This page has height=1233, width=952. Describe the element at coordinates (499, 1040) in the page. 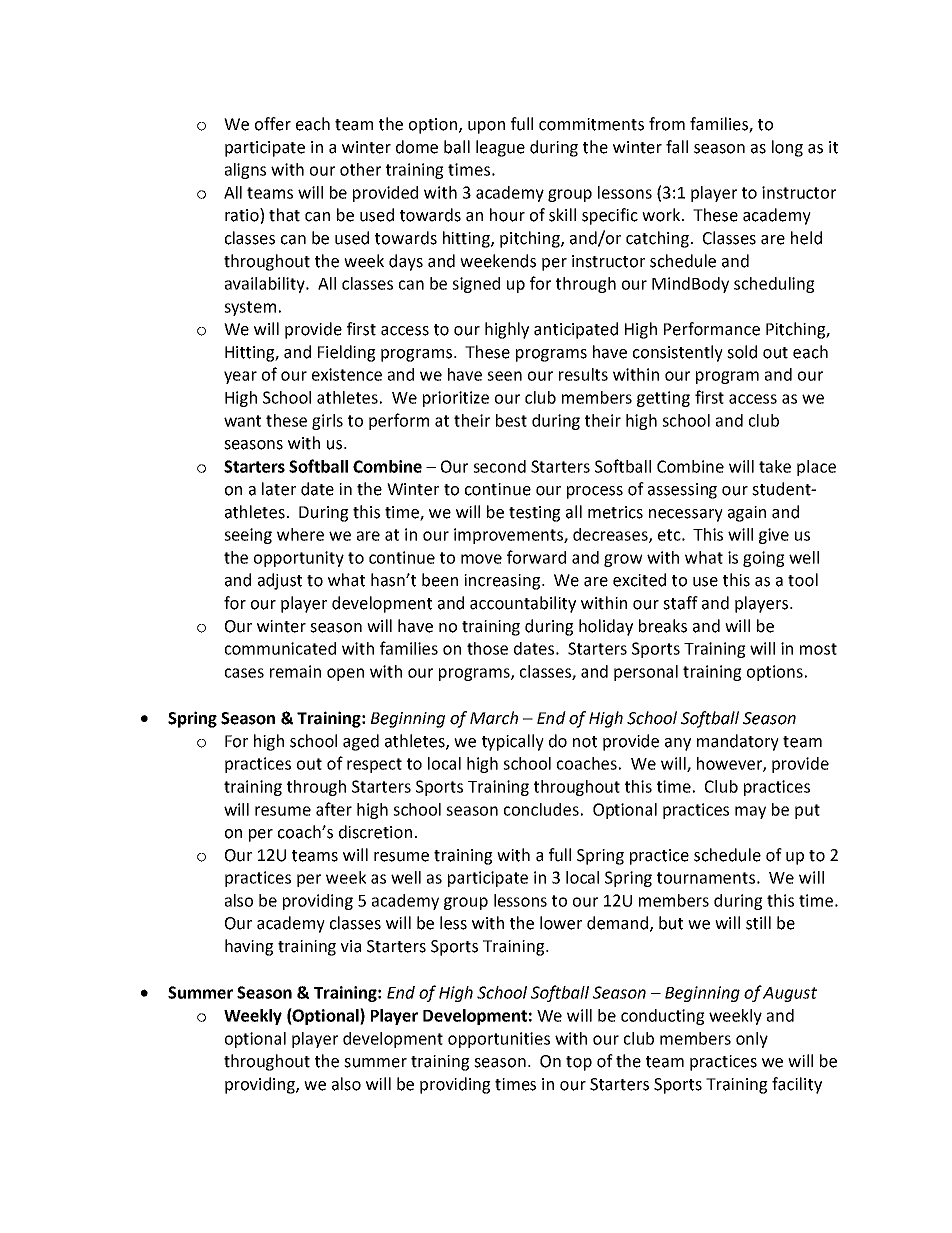

I see `opportunities` at that location.
